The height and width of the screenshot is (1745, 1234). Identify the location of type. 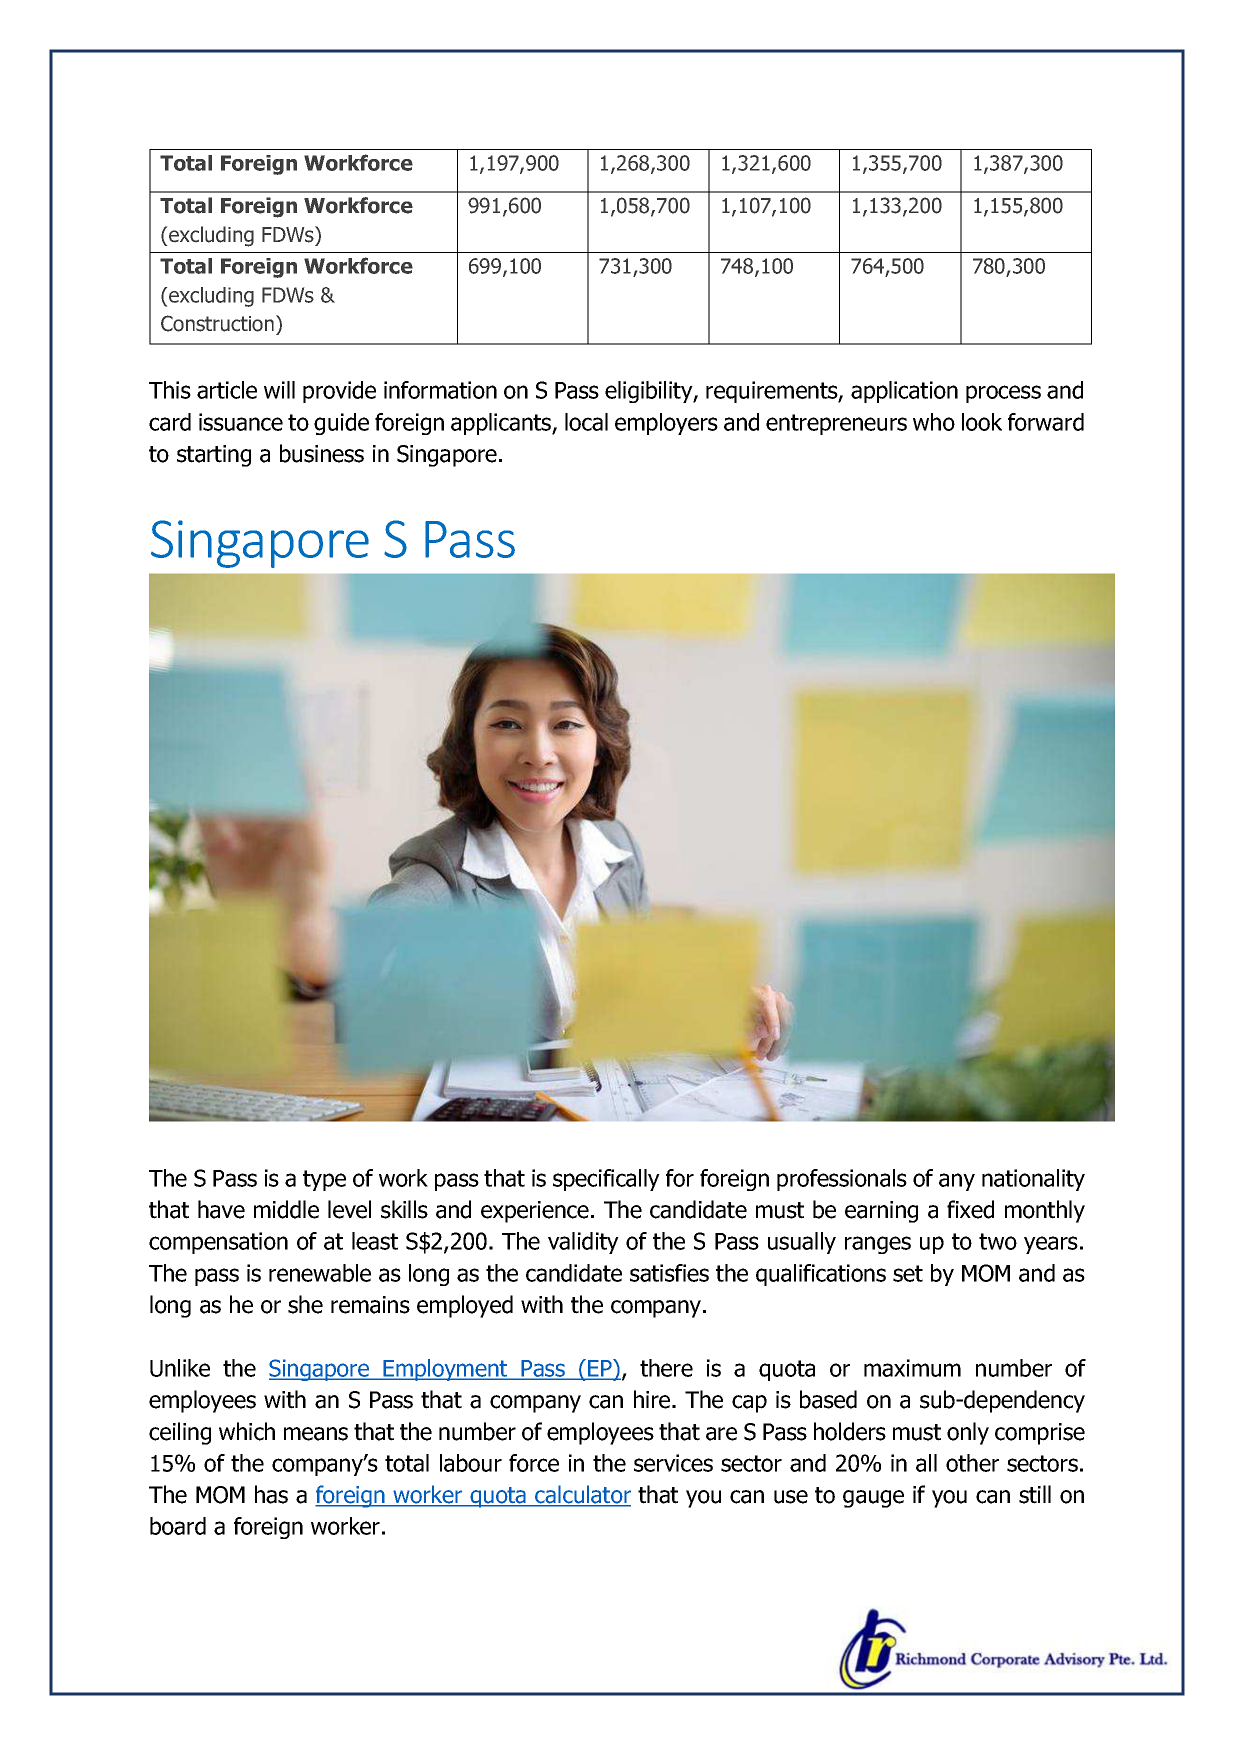
(324, 1180).
